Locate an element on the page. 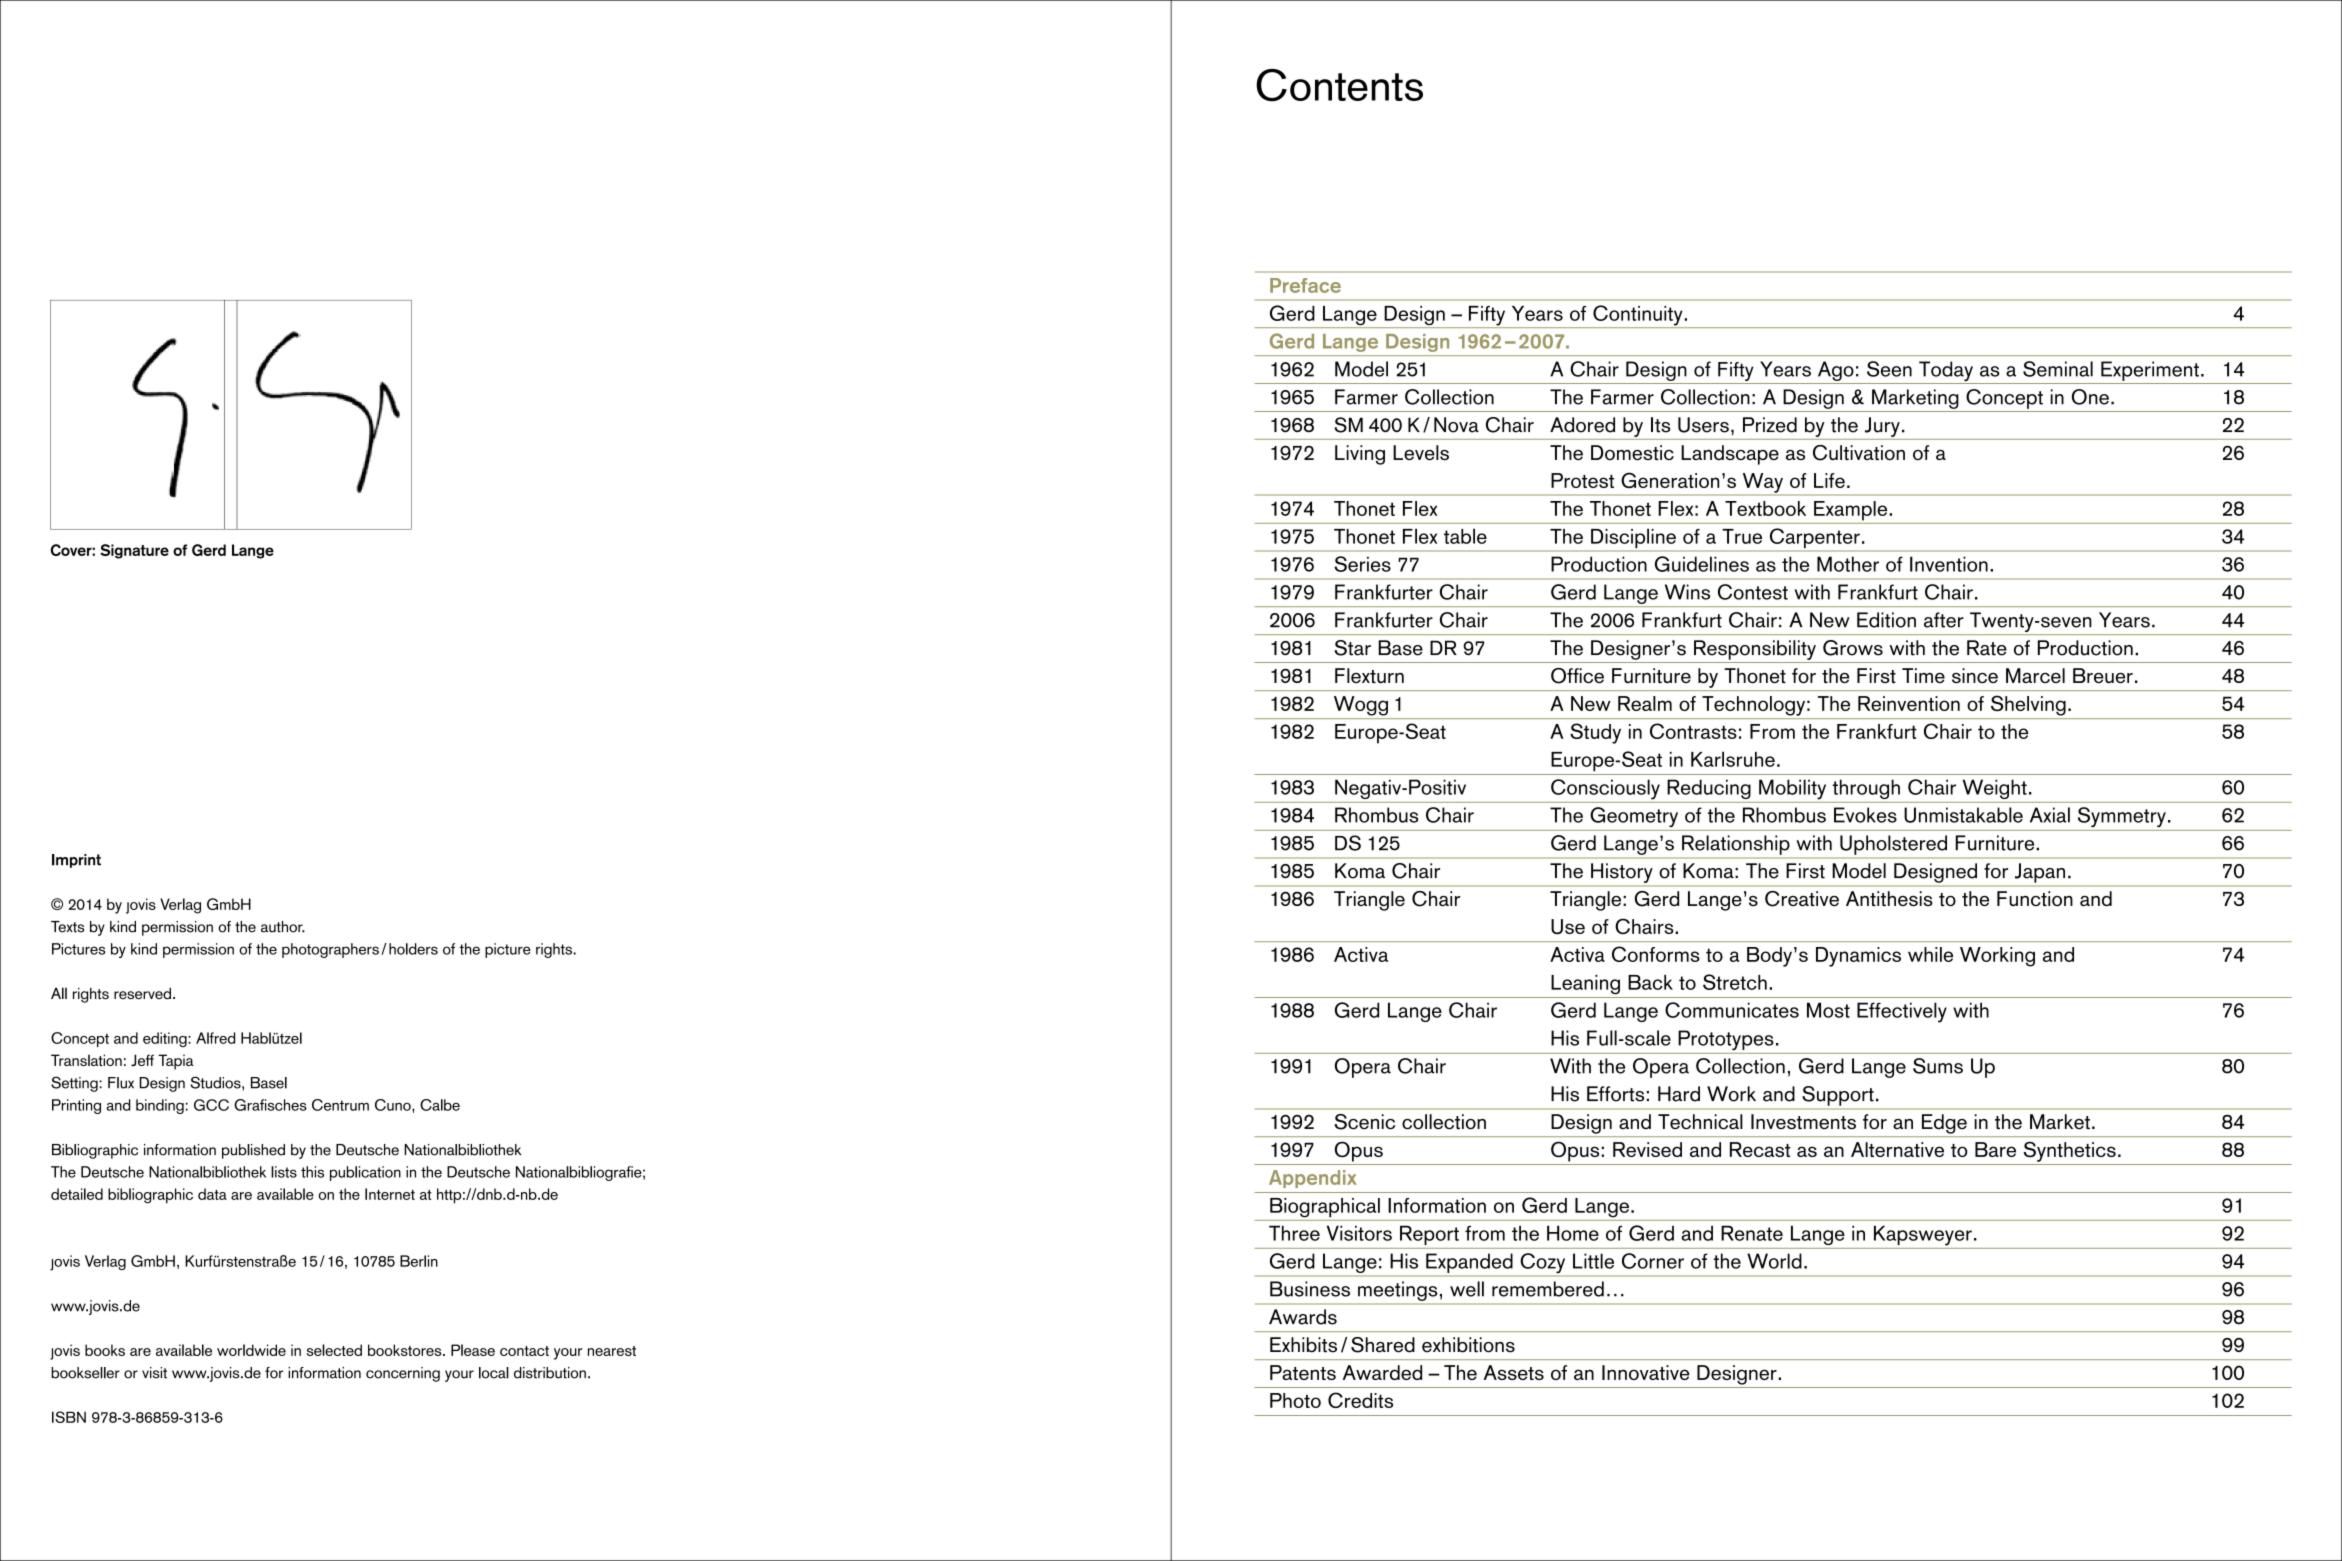 The width and height of the page is (2342, 1561). Contents is located at coordinates (1339, 85).
